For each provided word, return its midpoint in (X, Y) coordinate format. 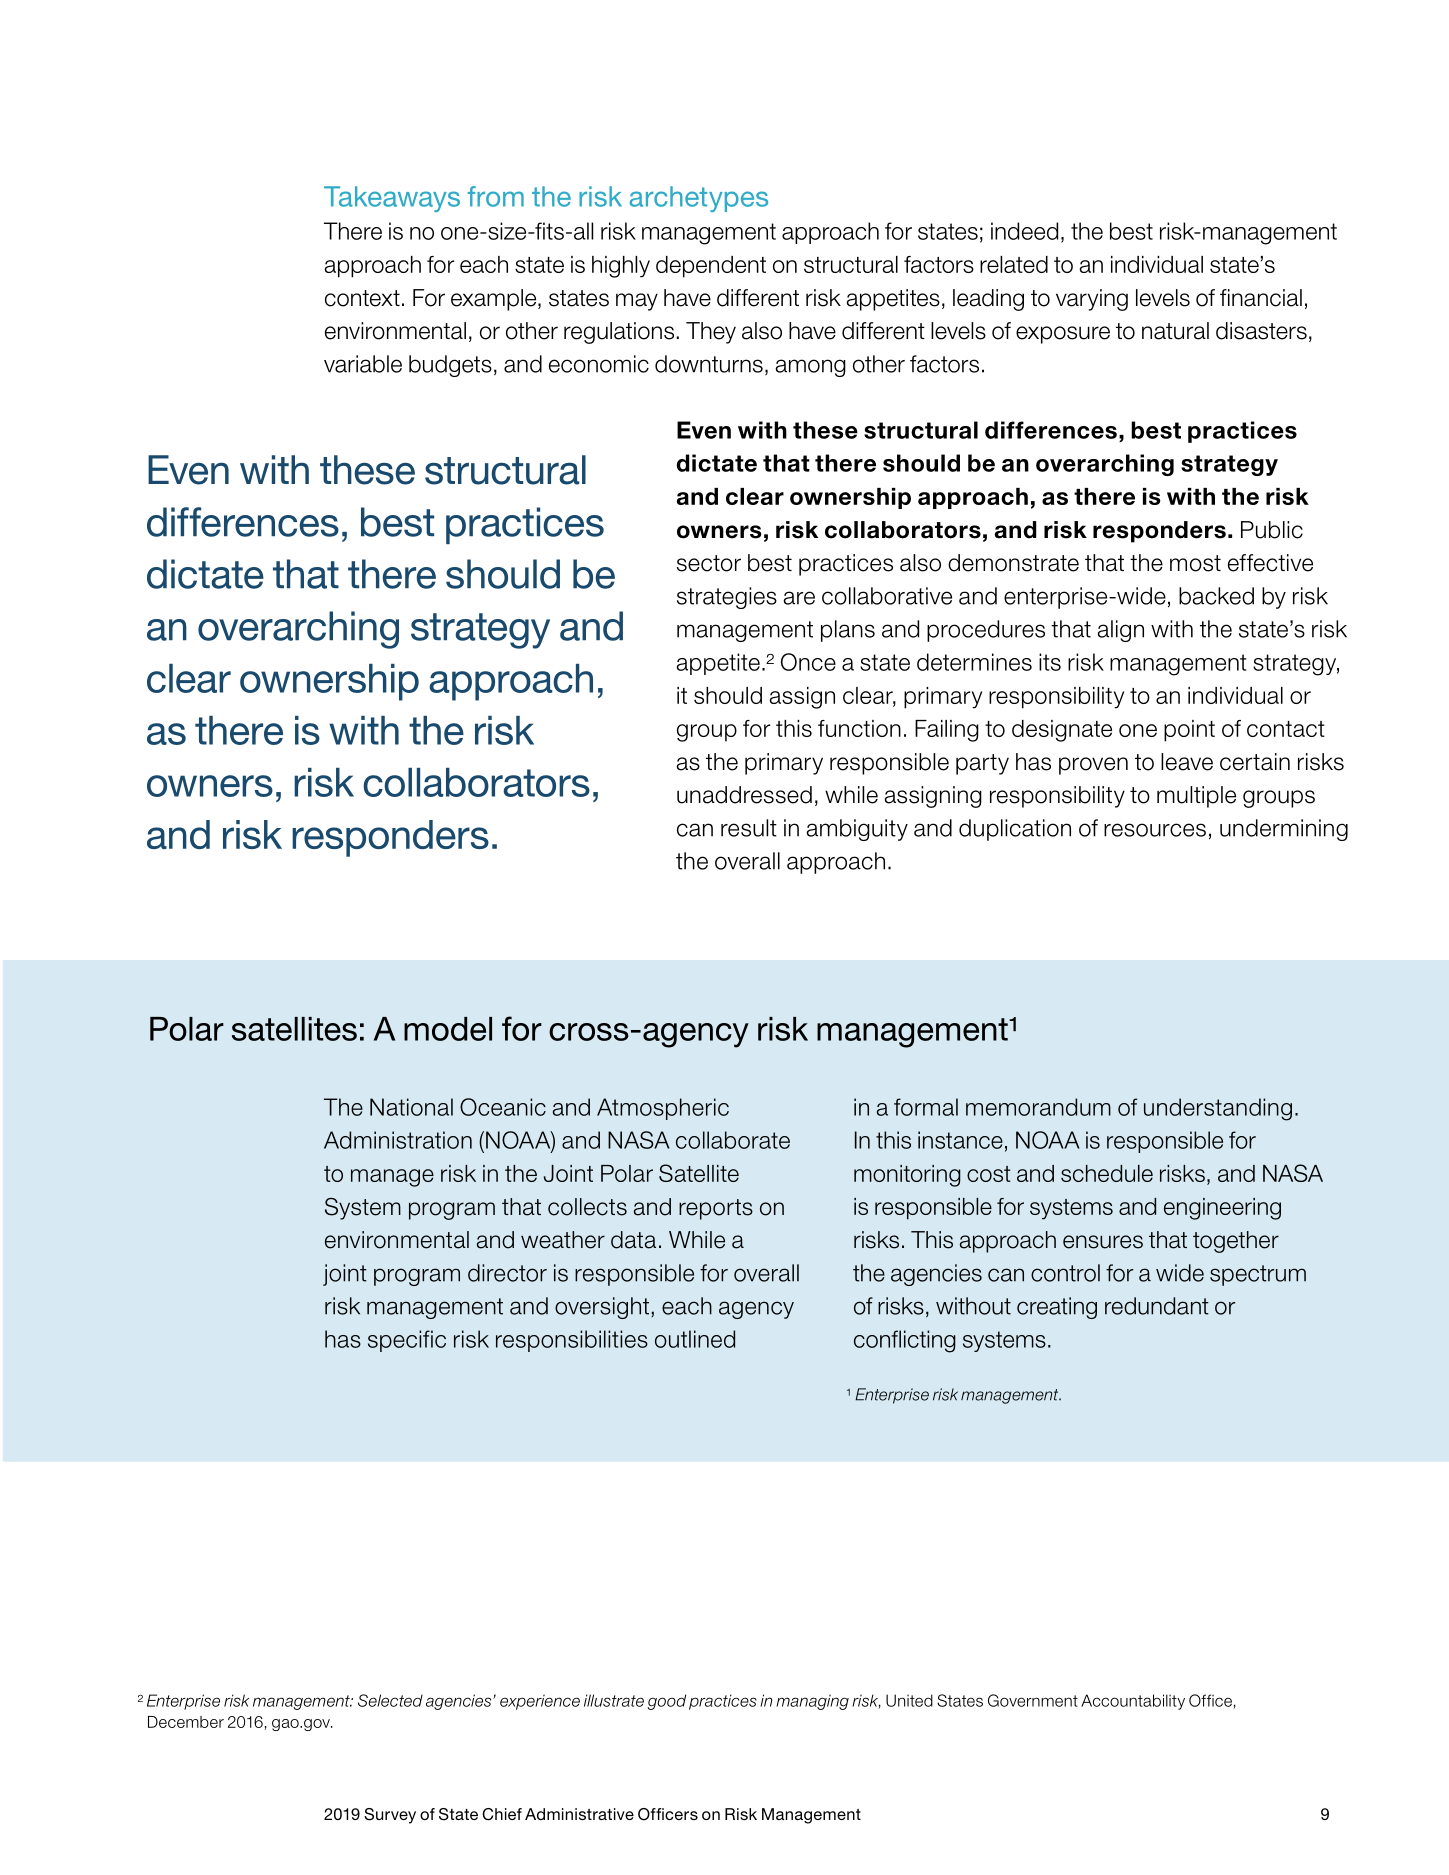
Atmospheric (663, 1109)
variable (363, 364)
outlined (695, 1339)
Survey (390, 1816)
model (448, 1029)
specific (407, 1341)
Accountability (1133, 1702)
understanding (1218, 1109)
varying (1092, 300)
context (362, 298)
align (1121, 631)
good (666, 1702)
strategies (727, 598)
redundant (1157, 1306)
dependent (711, 267)
